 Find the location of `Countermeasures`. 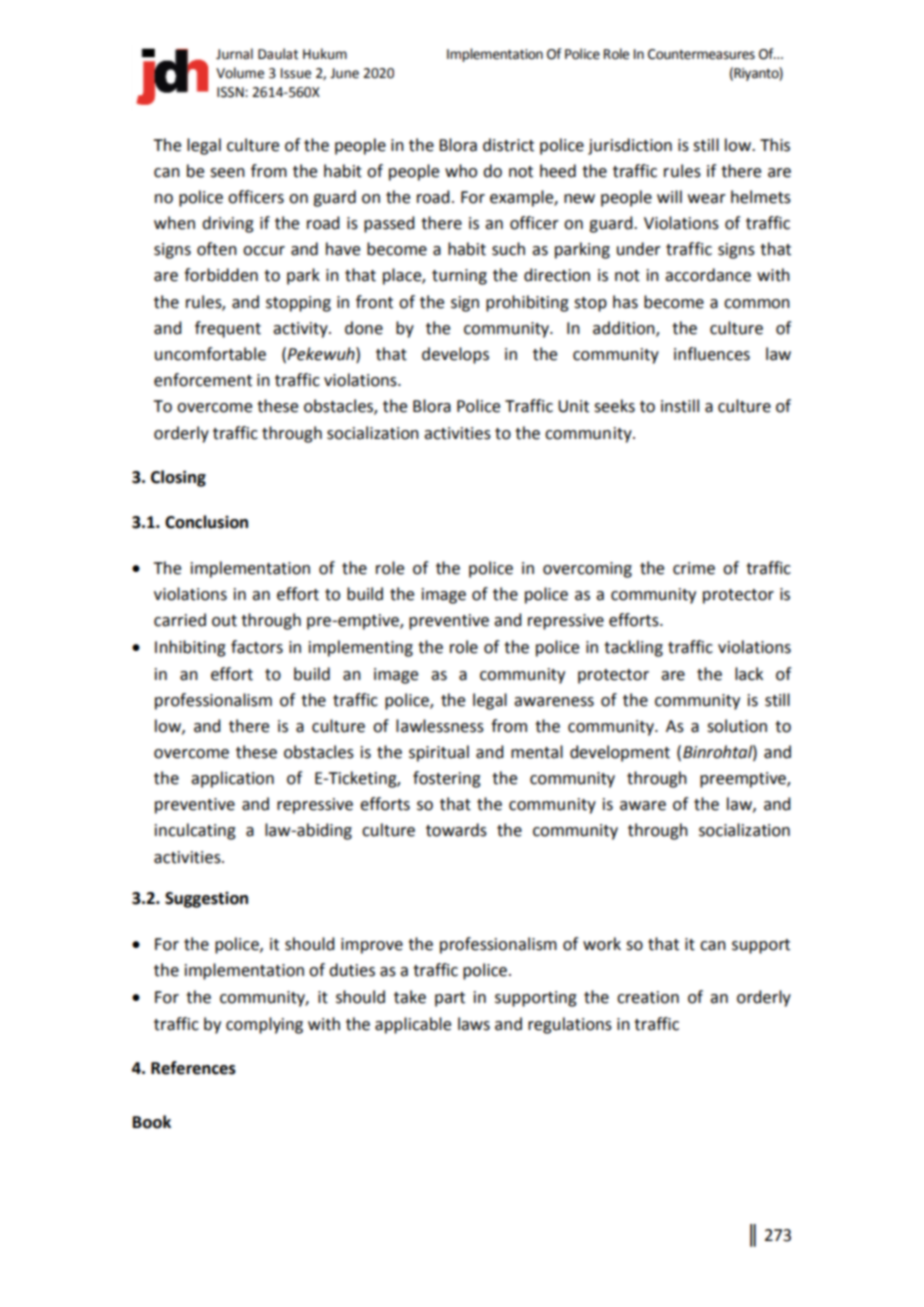

Countermeasures is located at coordinates (701, 54).
